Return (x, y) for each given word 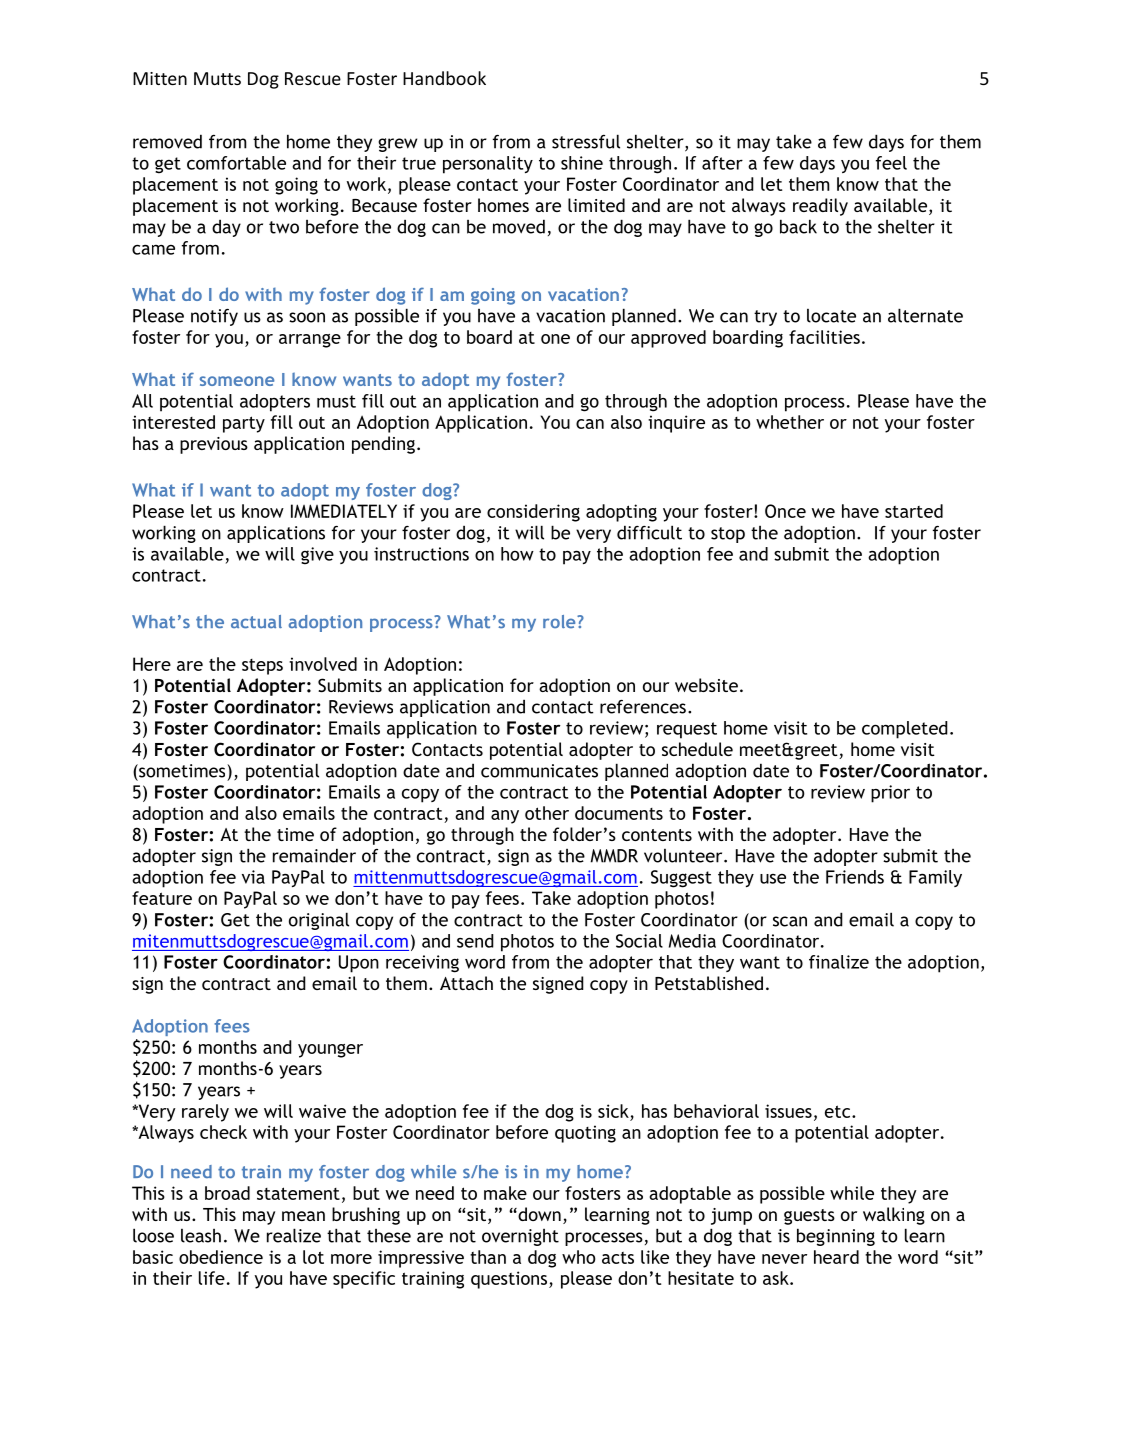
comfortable (236, 163)
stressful (586, 141)
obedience (221, 1257)
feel (891, 163)
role (560, 622)
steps (262, 667)
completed (905, 730)
